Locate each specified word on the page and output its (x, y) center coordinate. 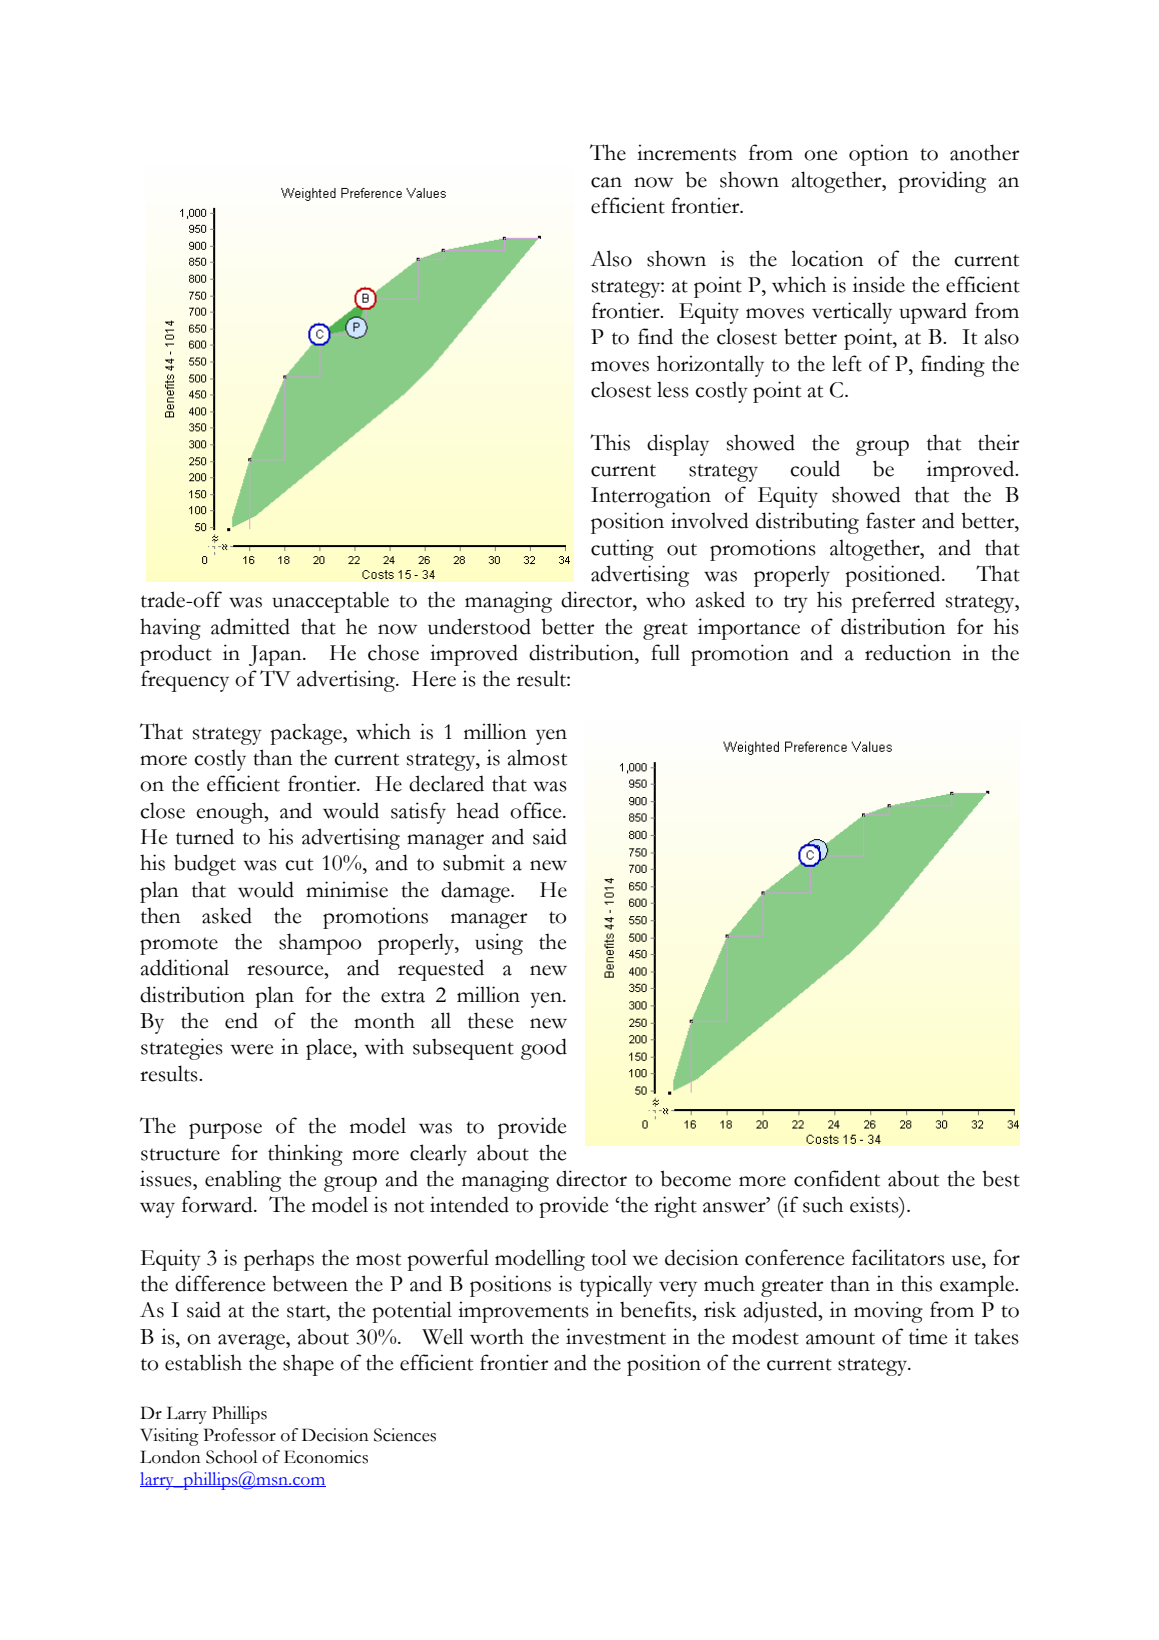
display (678, 445)
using (499, 944)
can (606, 182)
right (675, 1207)
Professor (240, 1435)
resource (286, 970)
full (665, 652)
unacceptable (330, 602)
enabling (243, 1181)
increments (686, 152)
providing (942, 182)
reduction (908, 652)
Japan (276, 655)
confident (837, 1178)
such (823, 1204)
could (815, 468)
